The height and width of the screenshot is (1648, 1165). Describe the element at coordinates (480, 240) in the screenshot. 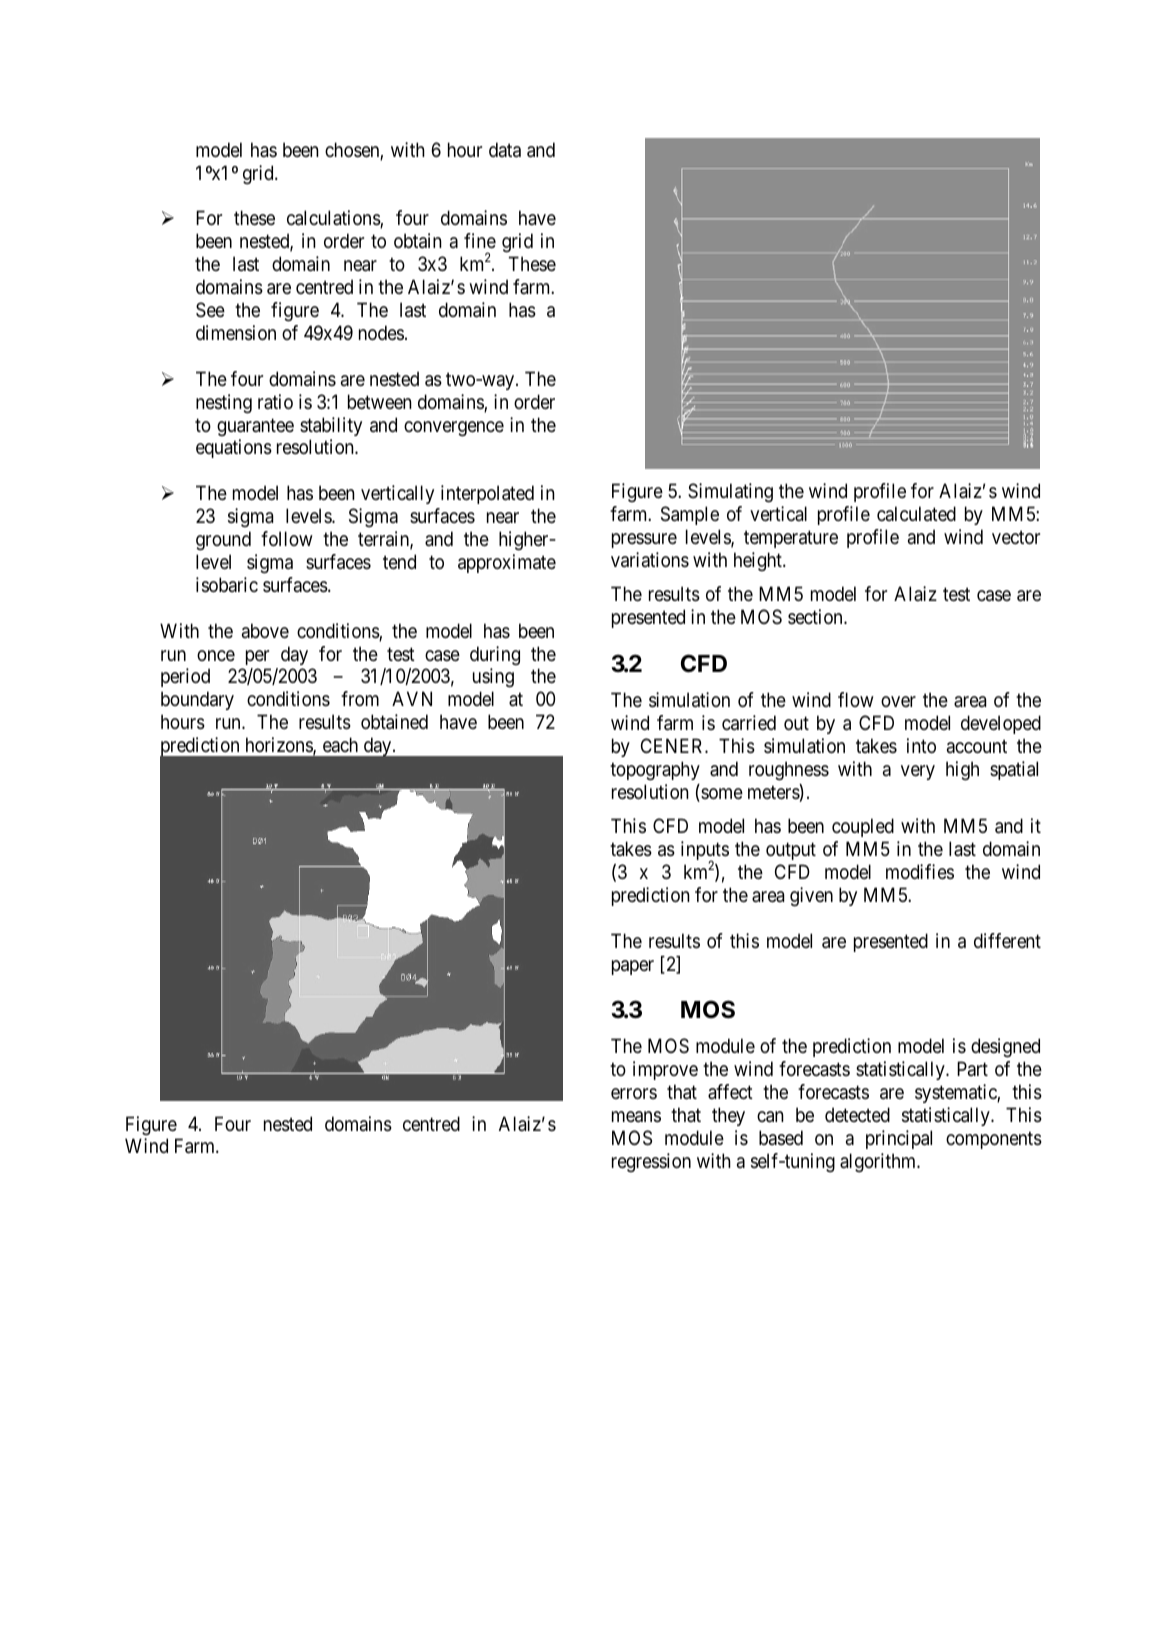

I see `fine` at that location.
